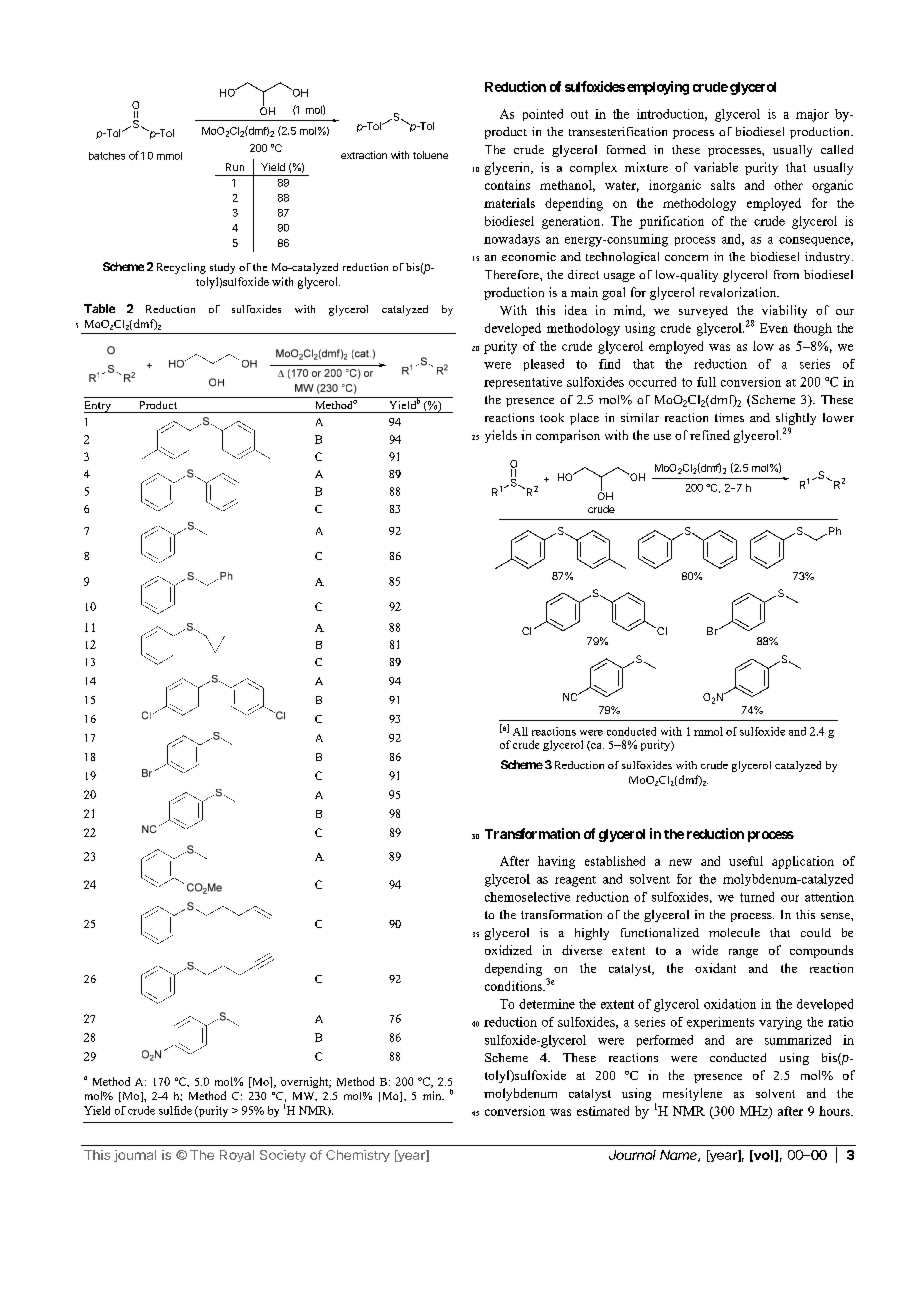 The image size is (924, 1308). I want to click on took, so click(552, 417).
